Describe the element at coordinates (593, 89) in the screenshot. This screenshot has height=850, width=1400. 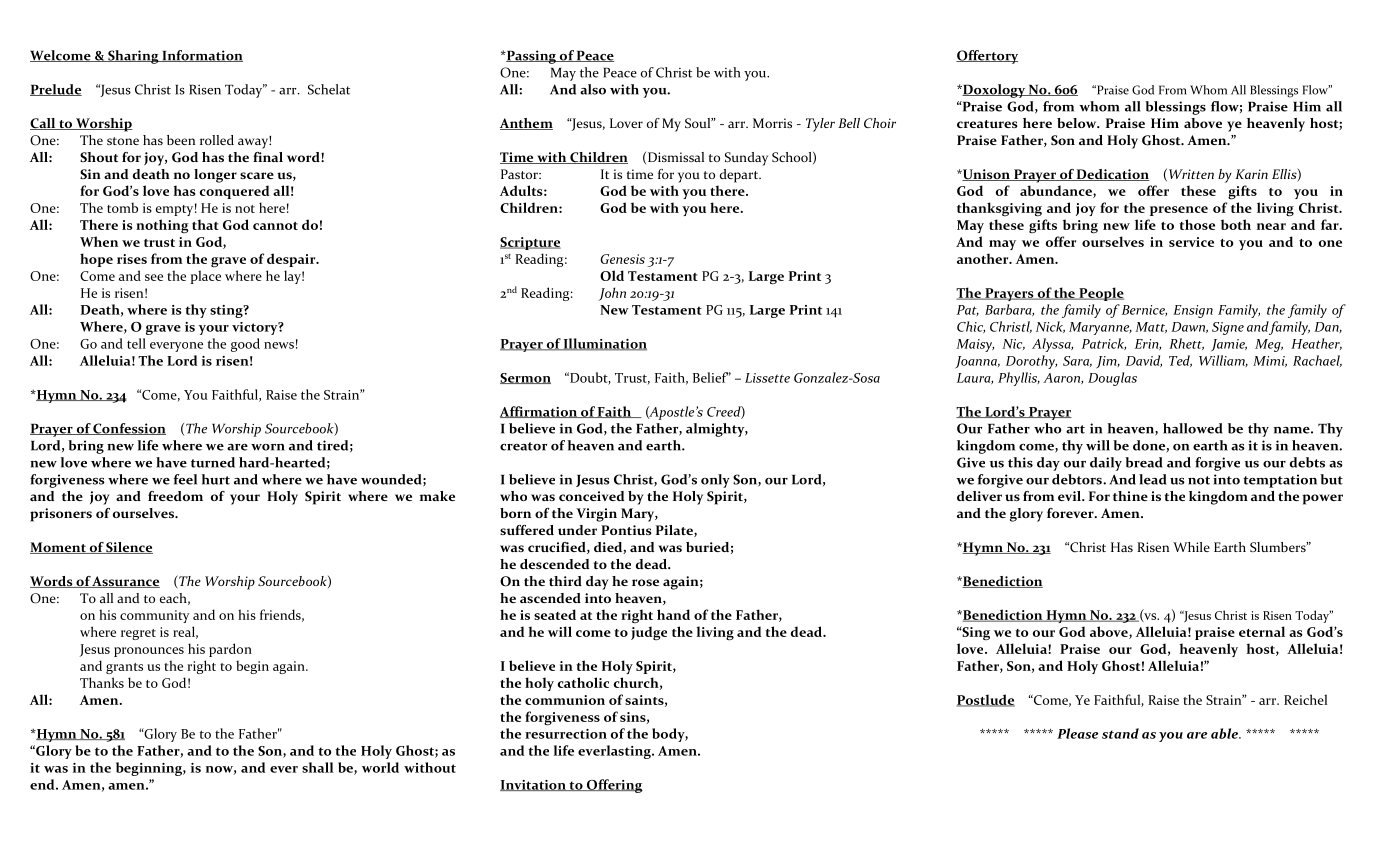
I see `also` at that location.
